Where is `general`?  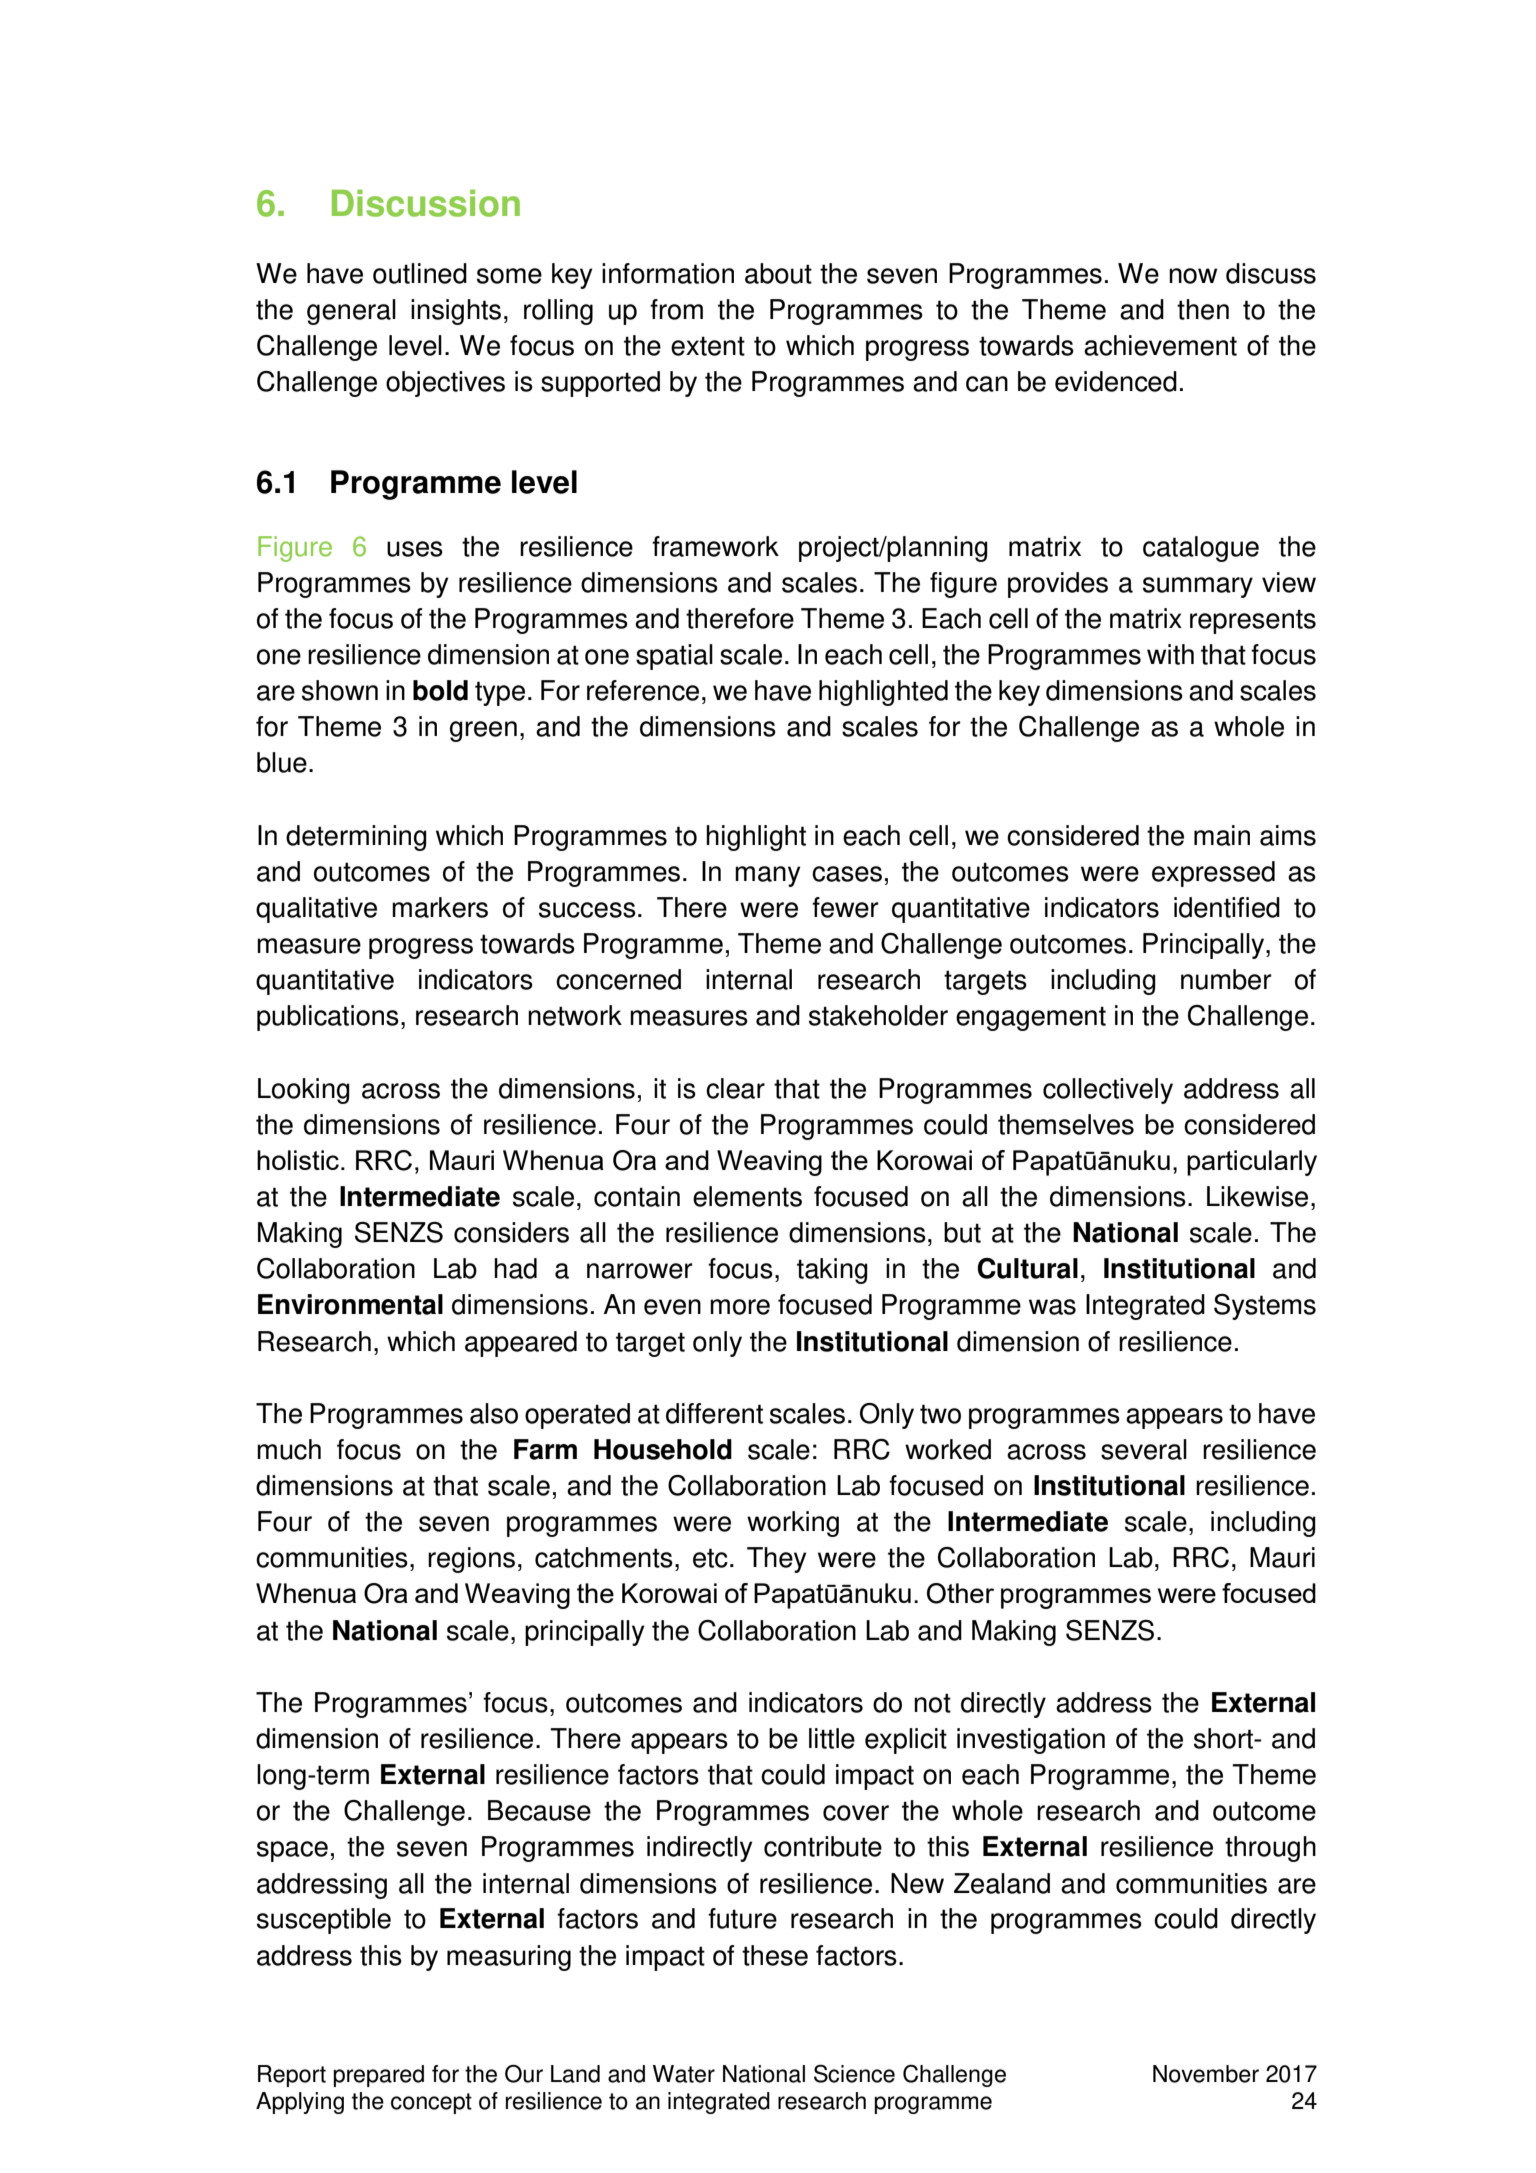 general is located at coordinates (351, 312).
